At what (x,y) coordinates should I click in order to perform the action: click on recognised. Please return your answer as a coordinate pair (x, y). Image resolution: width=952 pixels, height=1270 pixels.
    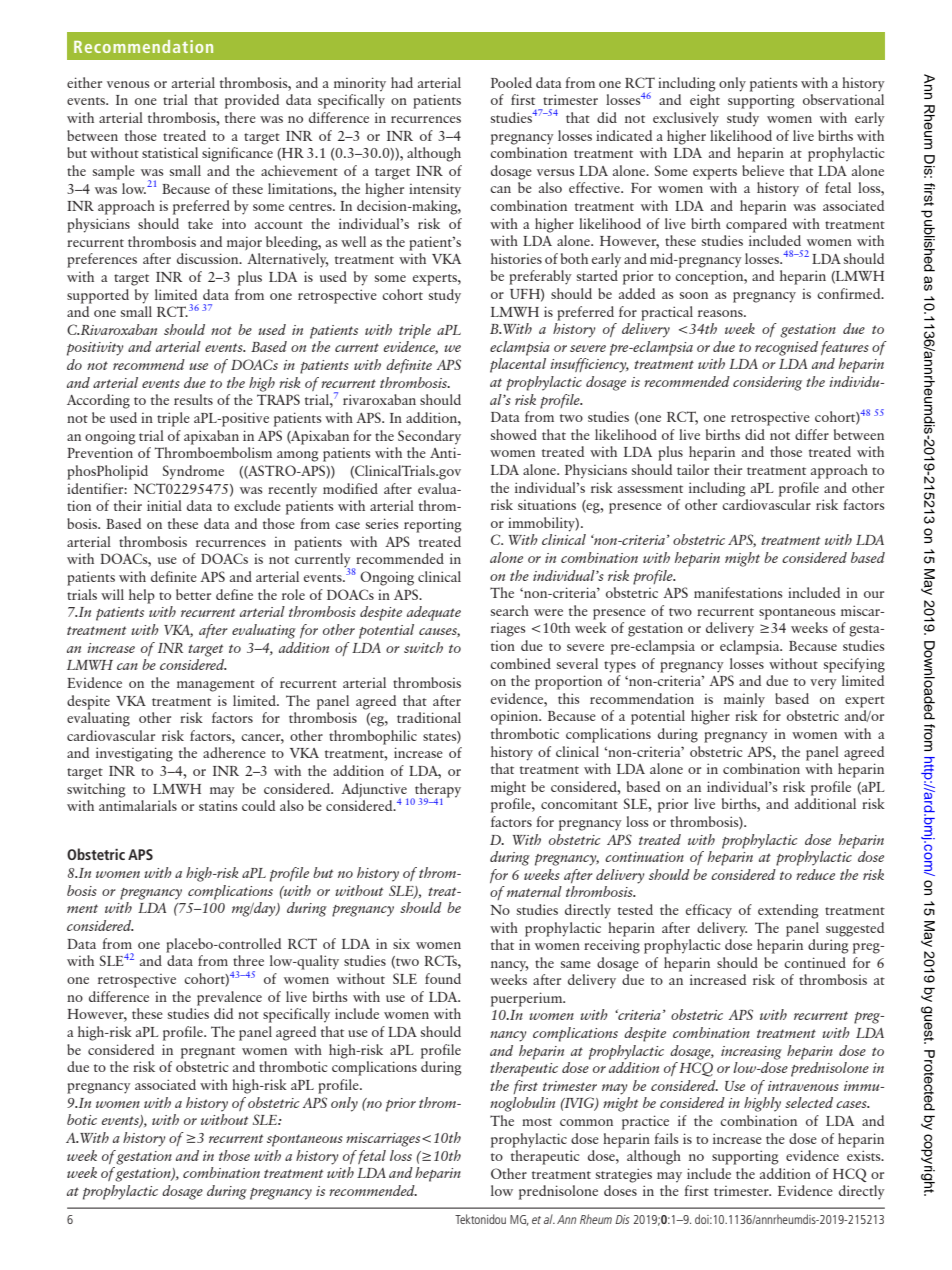
    Looking at the image, I should click on (786, 348).
